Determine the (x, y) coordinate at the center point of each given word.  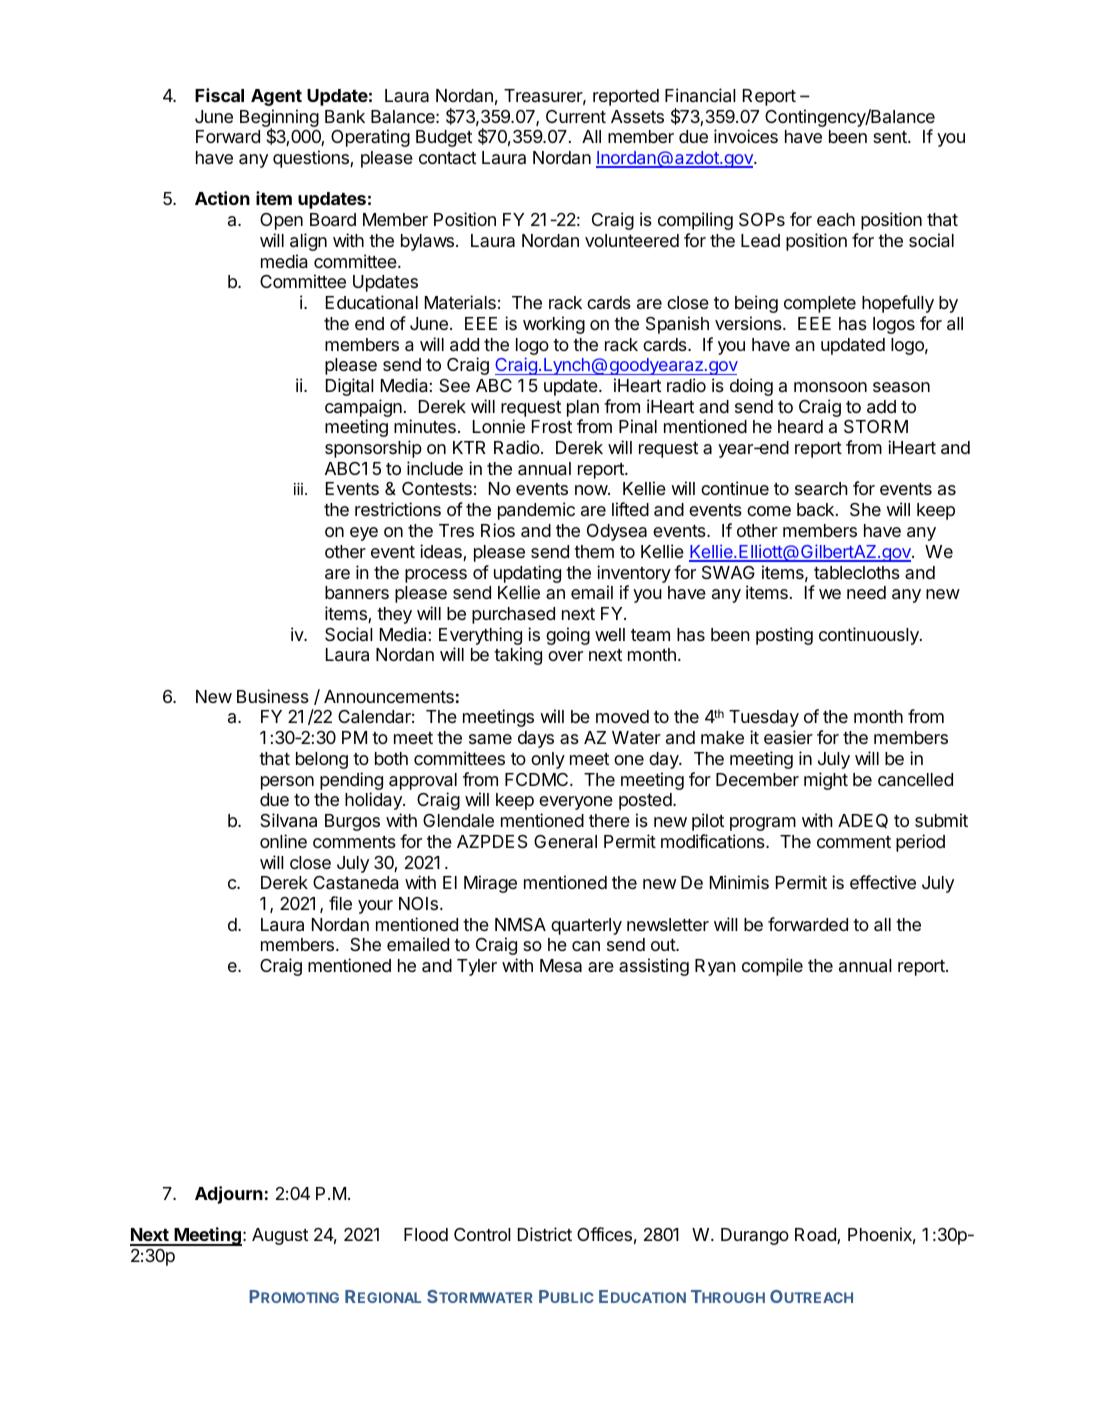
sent (891, 137)
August (280, 1236)
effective (883, 882)
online (283, 841)
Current (576, 116)
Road (816, 1236)
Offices (604, 1234)
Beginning (279, 119)
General (565, 841)
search (821, 488)
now (592, 490)
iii (298, 489)
